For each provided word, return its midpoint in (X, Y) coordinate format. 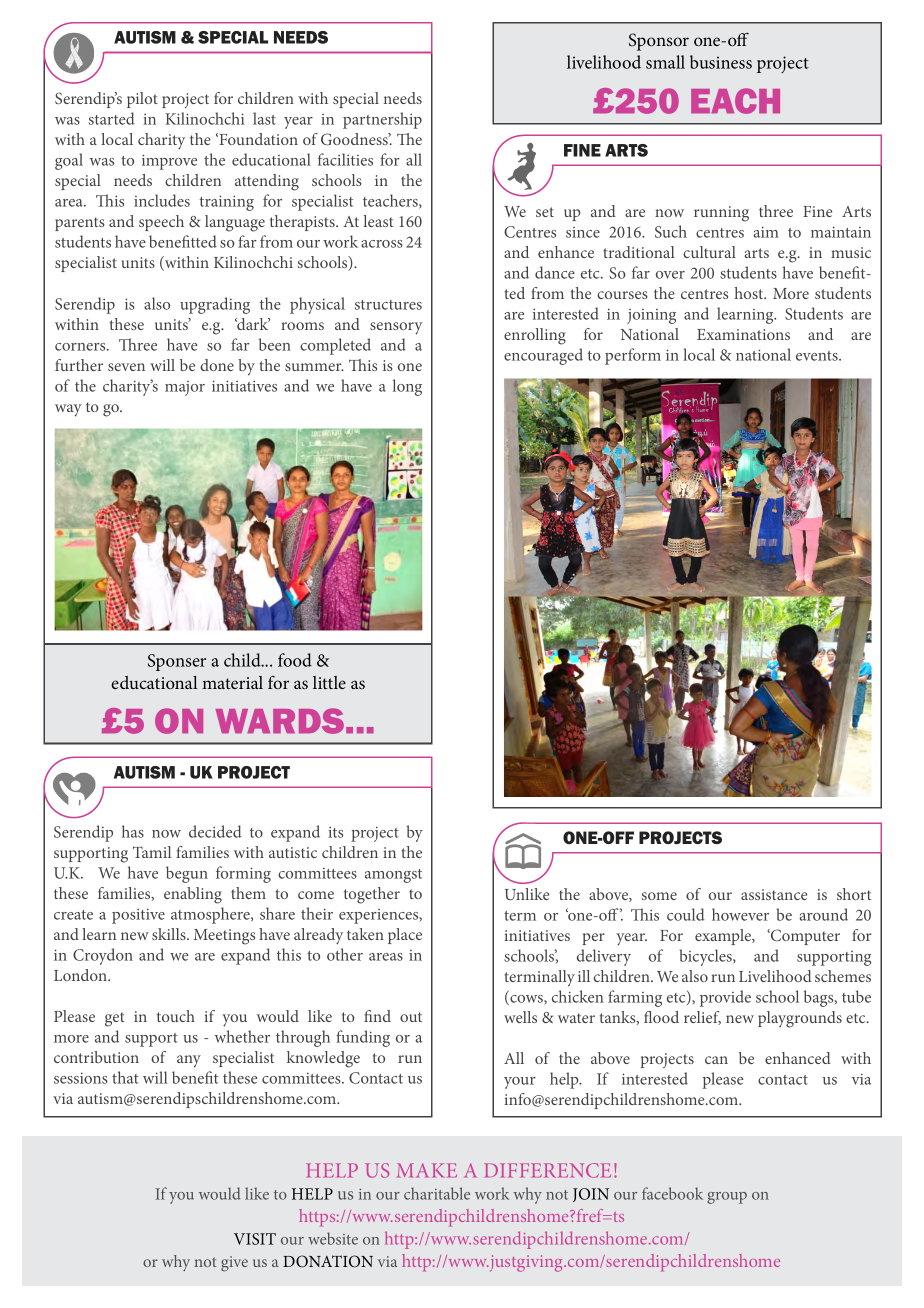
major (185, 388)
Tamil (152, 852)
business (721, 62)
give (234, 1264)
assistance (774, 894)
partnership (382, 120)
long (407, 387)
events (818, 356)
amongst (393, 876)
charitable (437, 1193)
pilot (142, 100)
